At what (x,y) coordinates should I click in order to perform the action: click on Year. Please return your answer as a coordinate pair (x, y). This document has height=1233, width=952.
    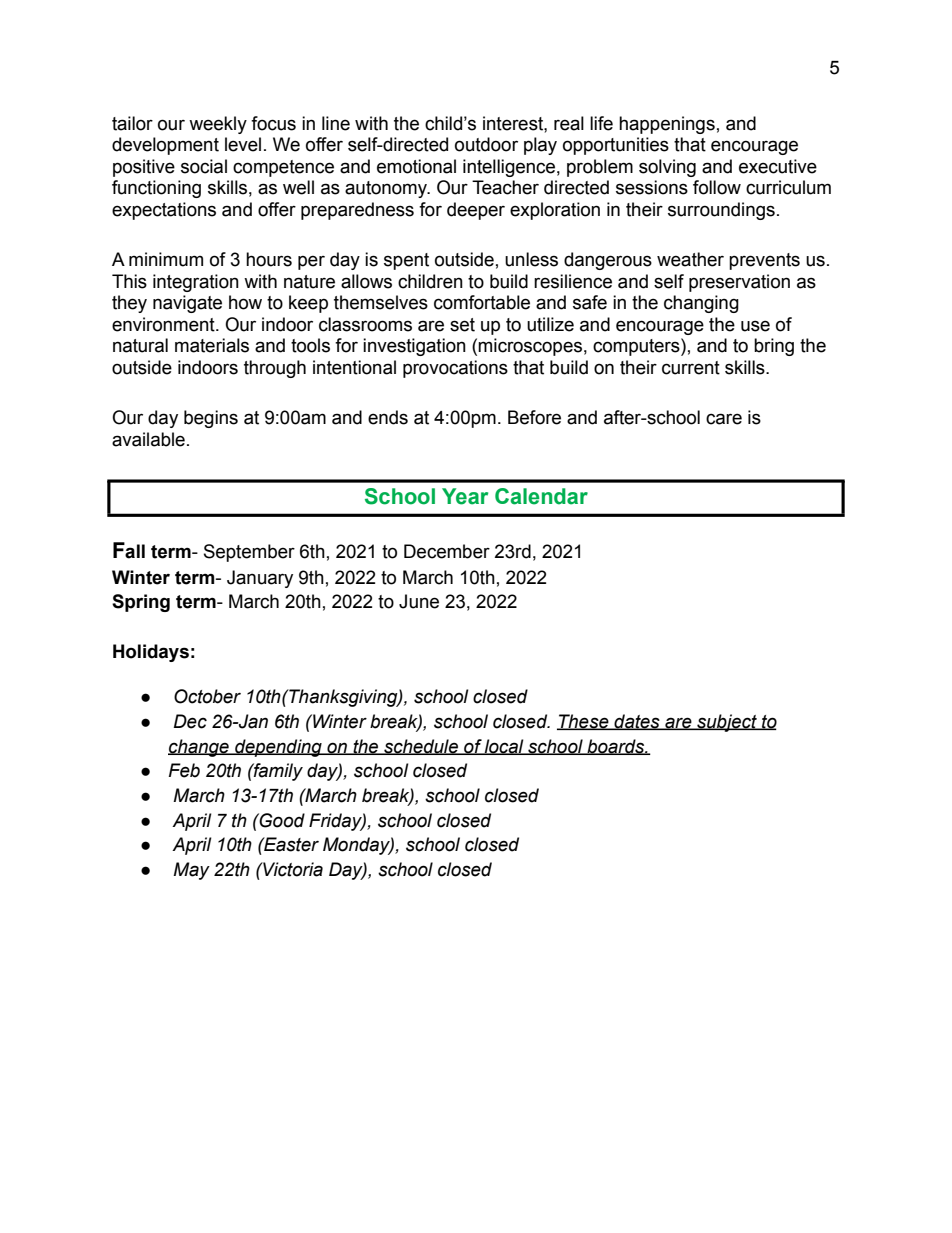
    Looking at the image, I should click on (465, 496).
